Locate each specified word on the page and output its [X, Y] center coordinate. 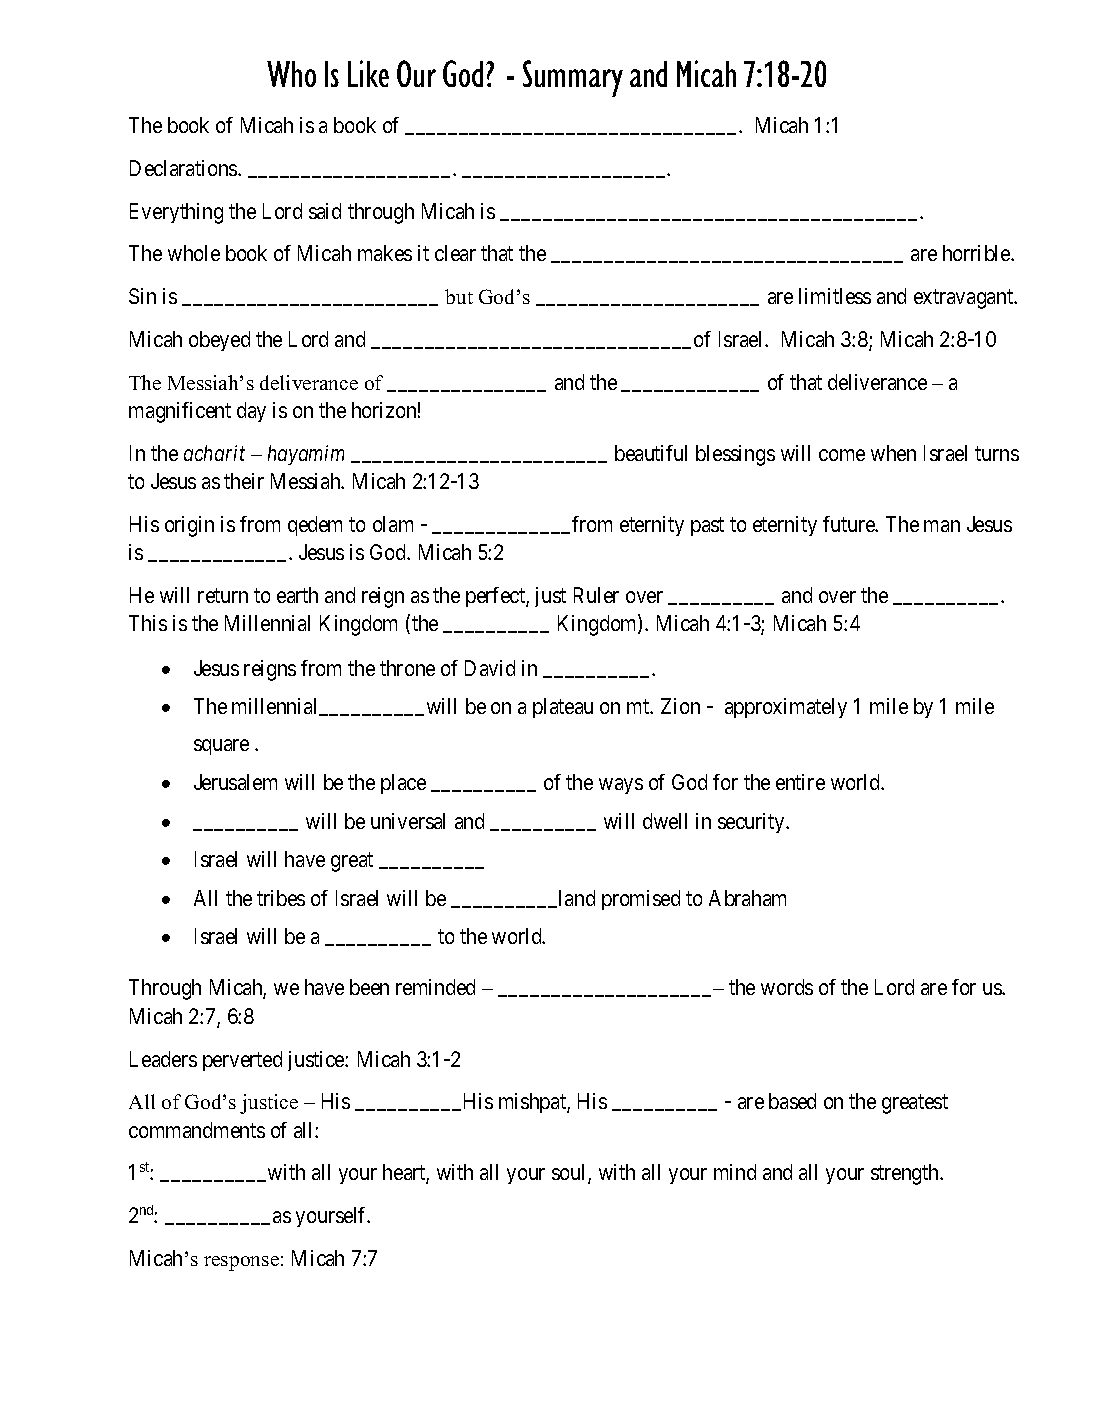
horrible [977, 253]
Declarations [184, 168]
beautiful [651, 453]
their [244, 481]
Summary [573, 78]
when [893, 453]
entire [800, 782]
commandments [197, 1130]
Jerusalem [235, 782]
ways [621, 786]
